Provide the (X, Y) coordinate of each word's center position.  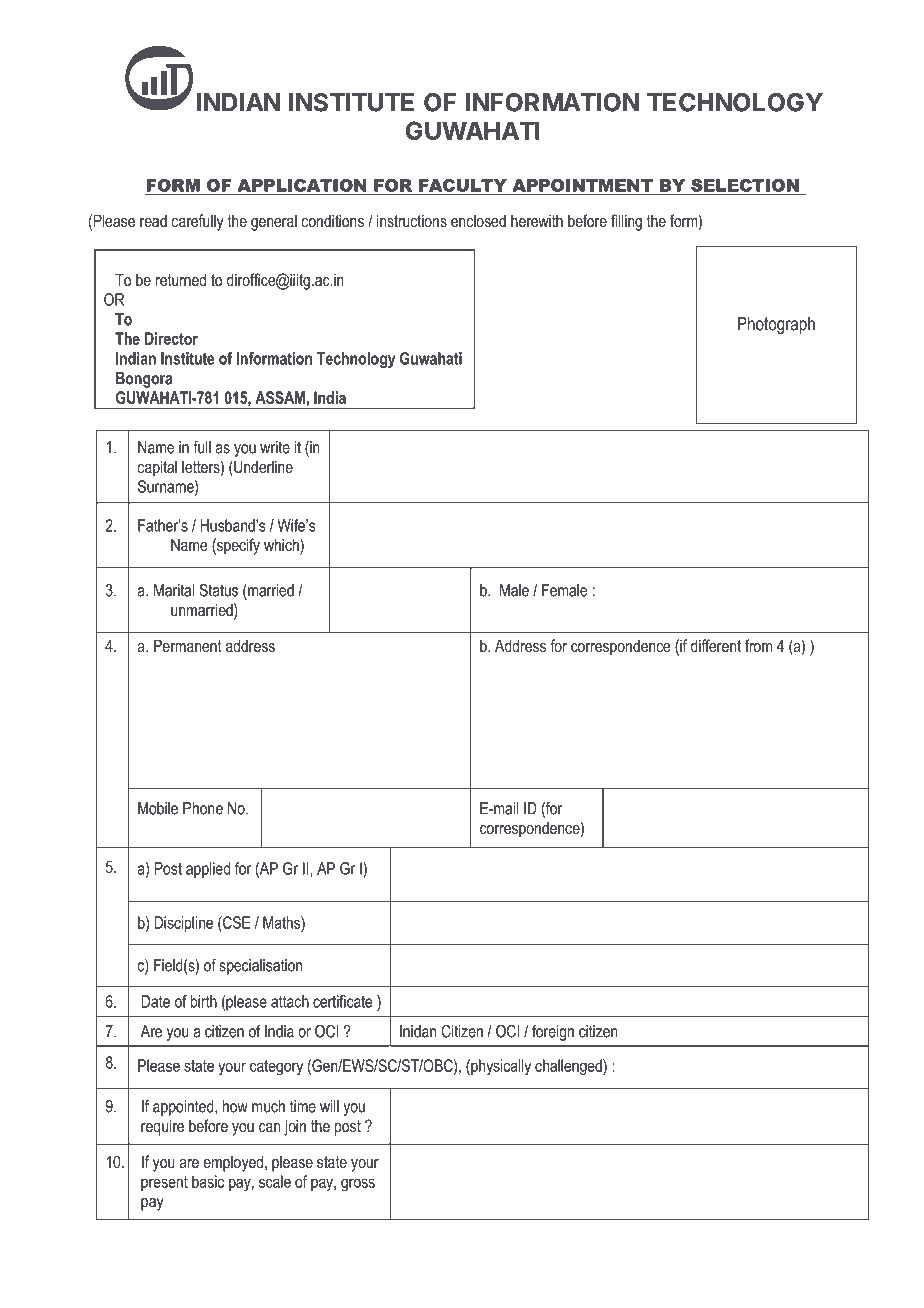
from (758, 645)
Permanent (188, 645)
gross (358, 1185)
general (274, 222)
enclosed (478, 220)
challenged (569, 1067)
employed (233, 1163)
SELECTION (745, 186)
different (716, 645)
